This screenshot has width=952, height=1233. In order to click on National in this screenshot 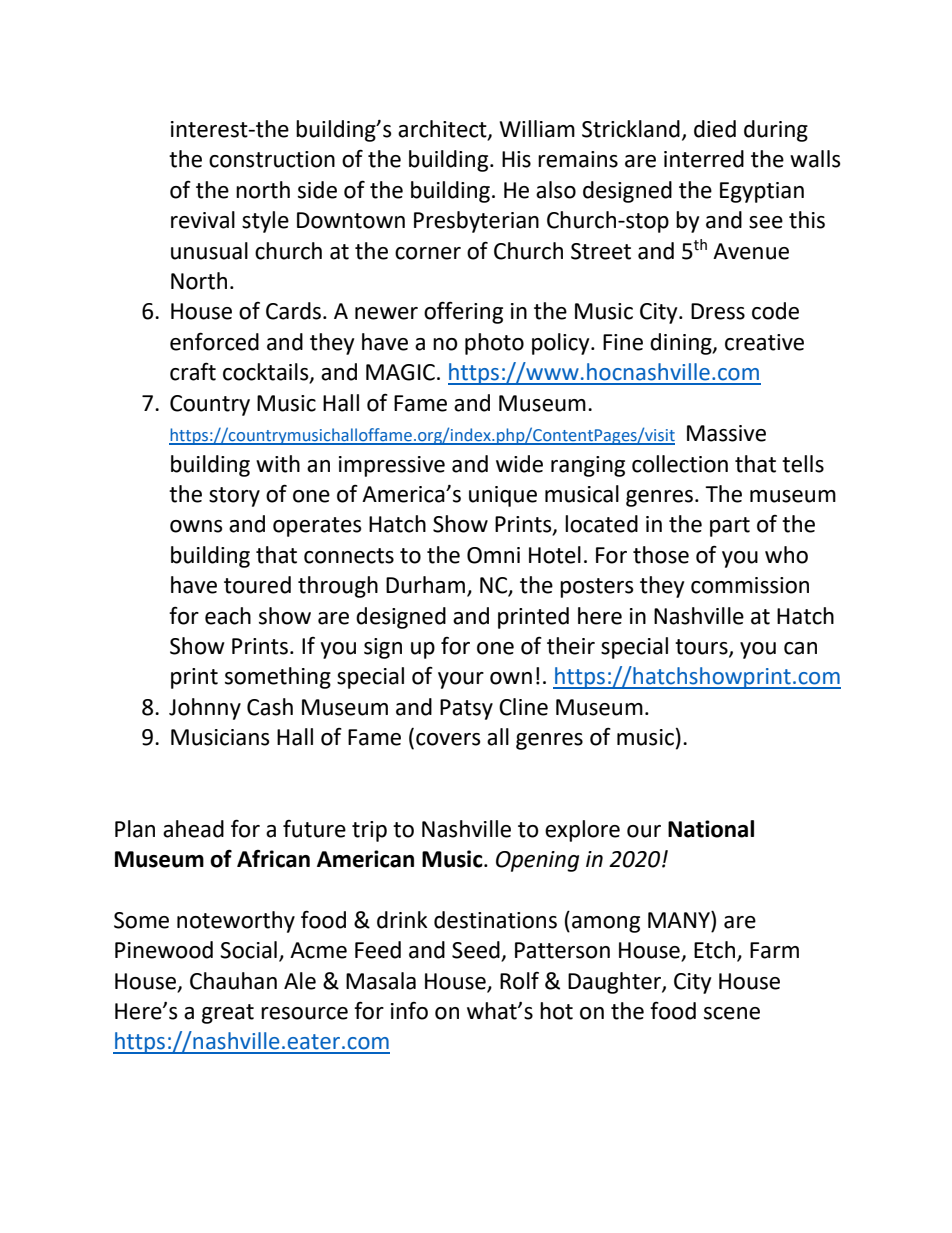, I will do `click(711, 829)`.
